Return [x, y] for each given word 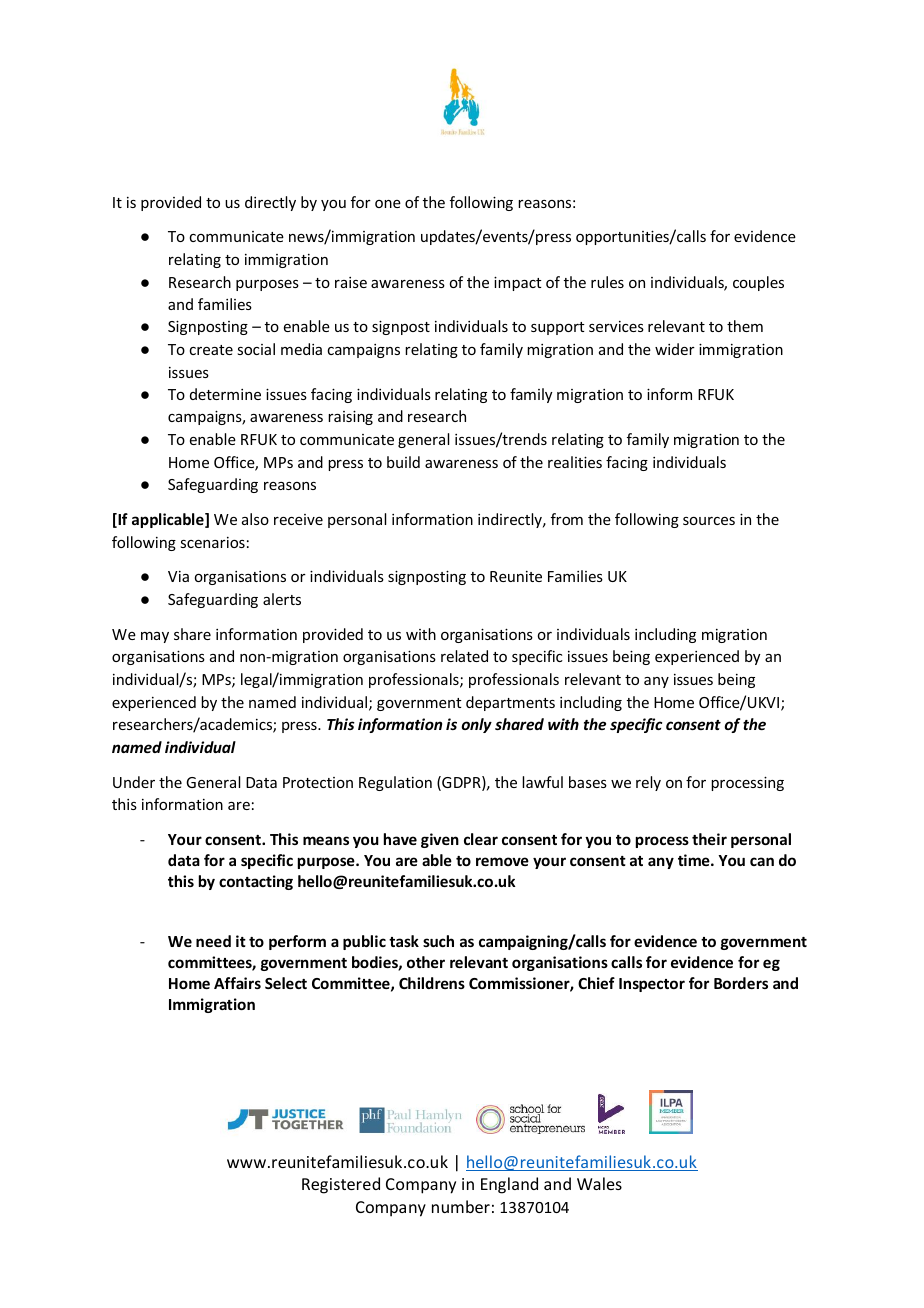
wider [675, 349]
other [426, 962]
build [403, 462]
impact [518, 283]
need [213, 941]
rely [648, 783]
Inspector [652, 985]
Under [134, 782]
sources [709, 521]
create [211, 350]
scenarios [212, 542]
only [477, 725]
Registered [341, 1185]
